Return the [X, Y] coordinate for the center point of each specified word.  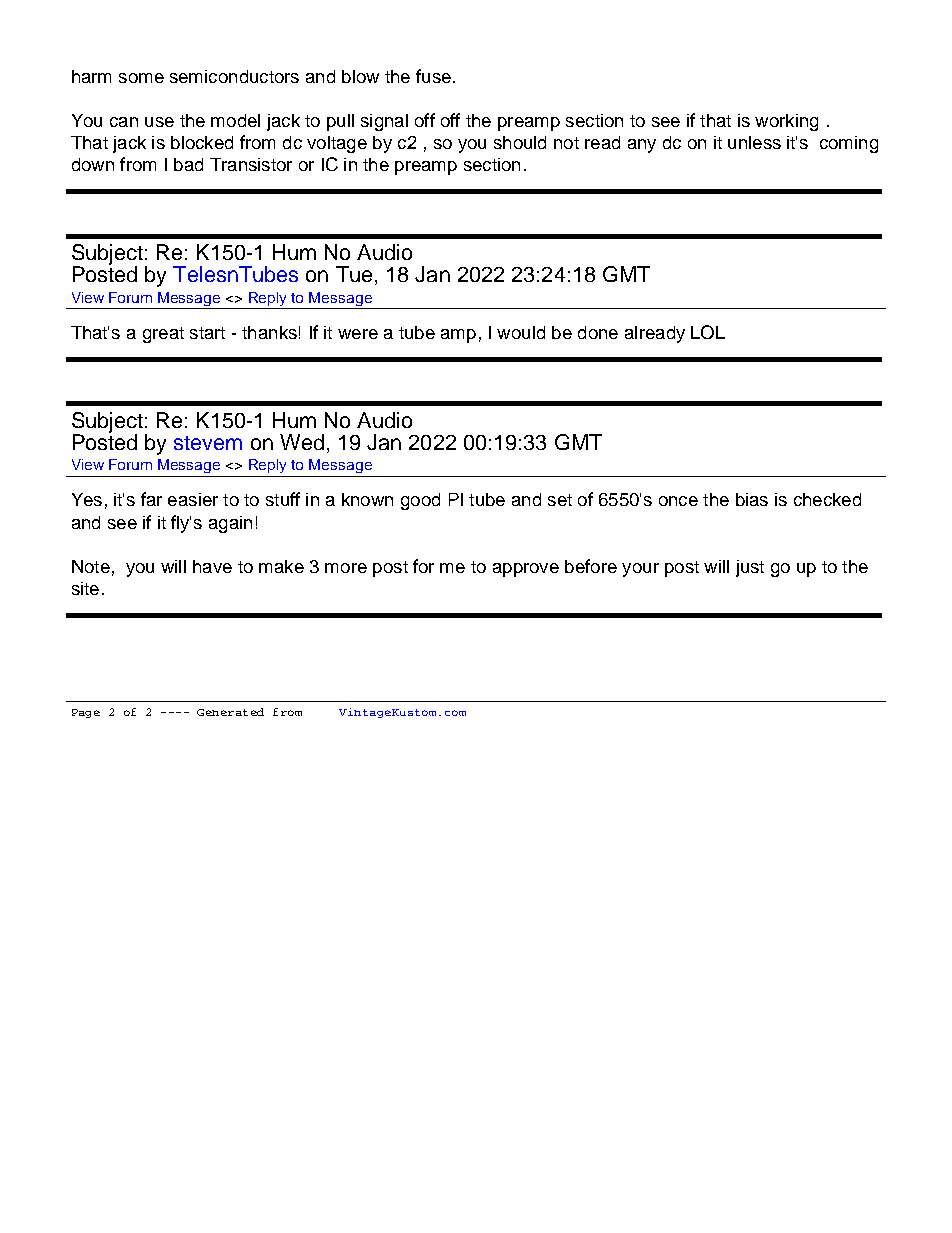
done [598, 332]
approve [526, 570]
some [141, 78]
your [640, 570]
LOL [708, 332]
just [750, 568]
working [786, 122]
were [358, 334]
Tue [354, 274]
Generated [230, 712]
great [163, 335]
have [212, 566]
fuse [433, 76]
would [521, 332]
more [346, 568]
